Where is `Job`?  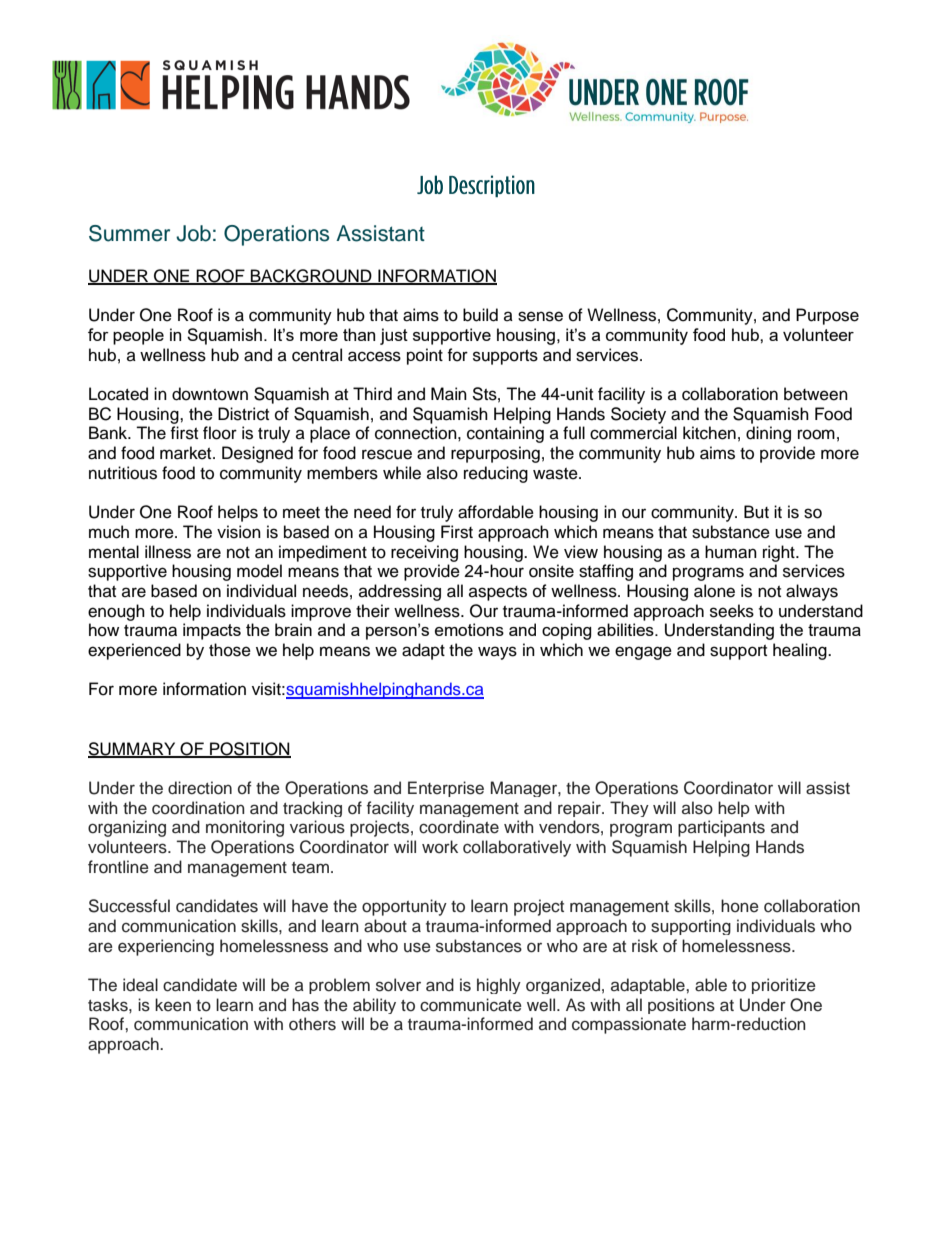
Job is located at coordinates (193, 233).
